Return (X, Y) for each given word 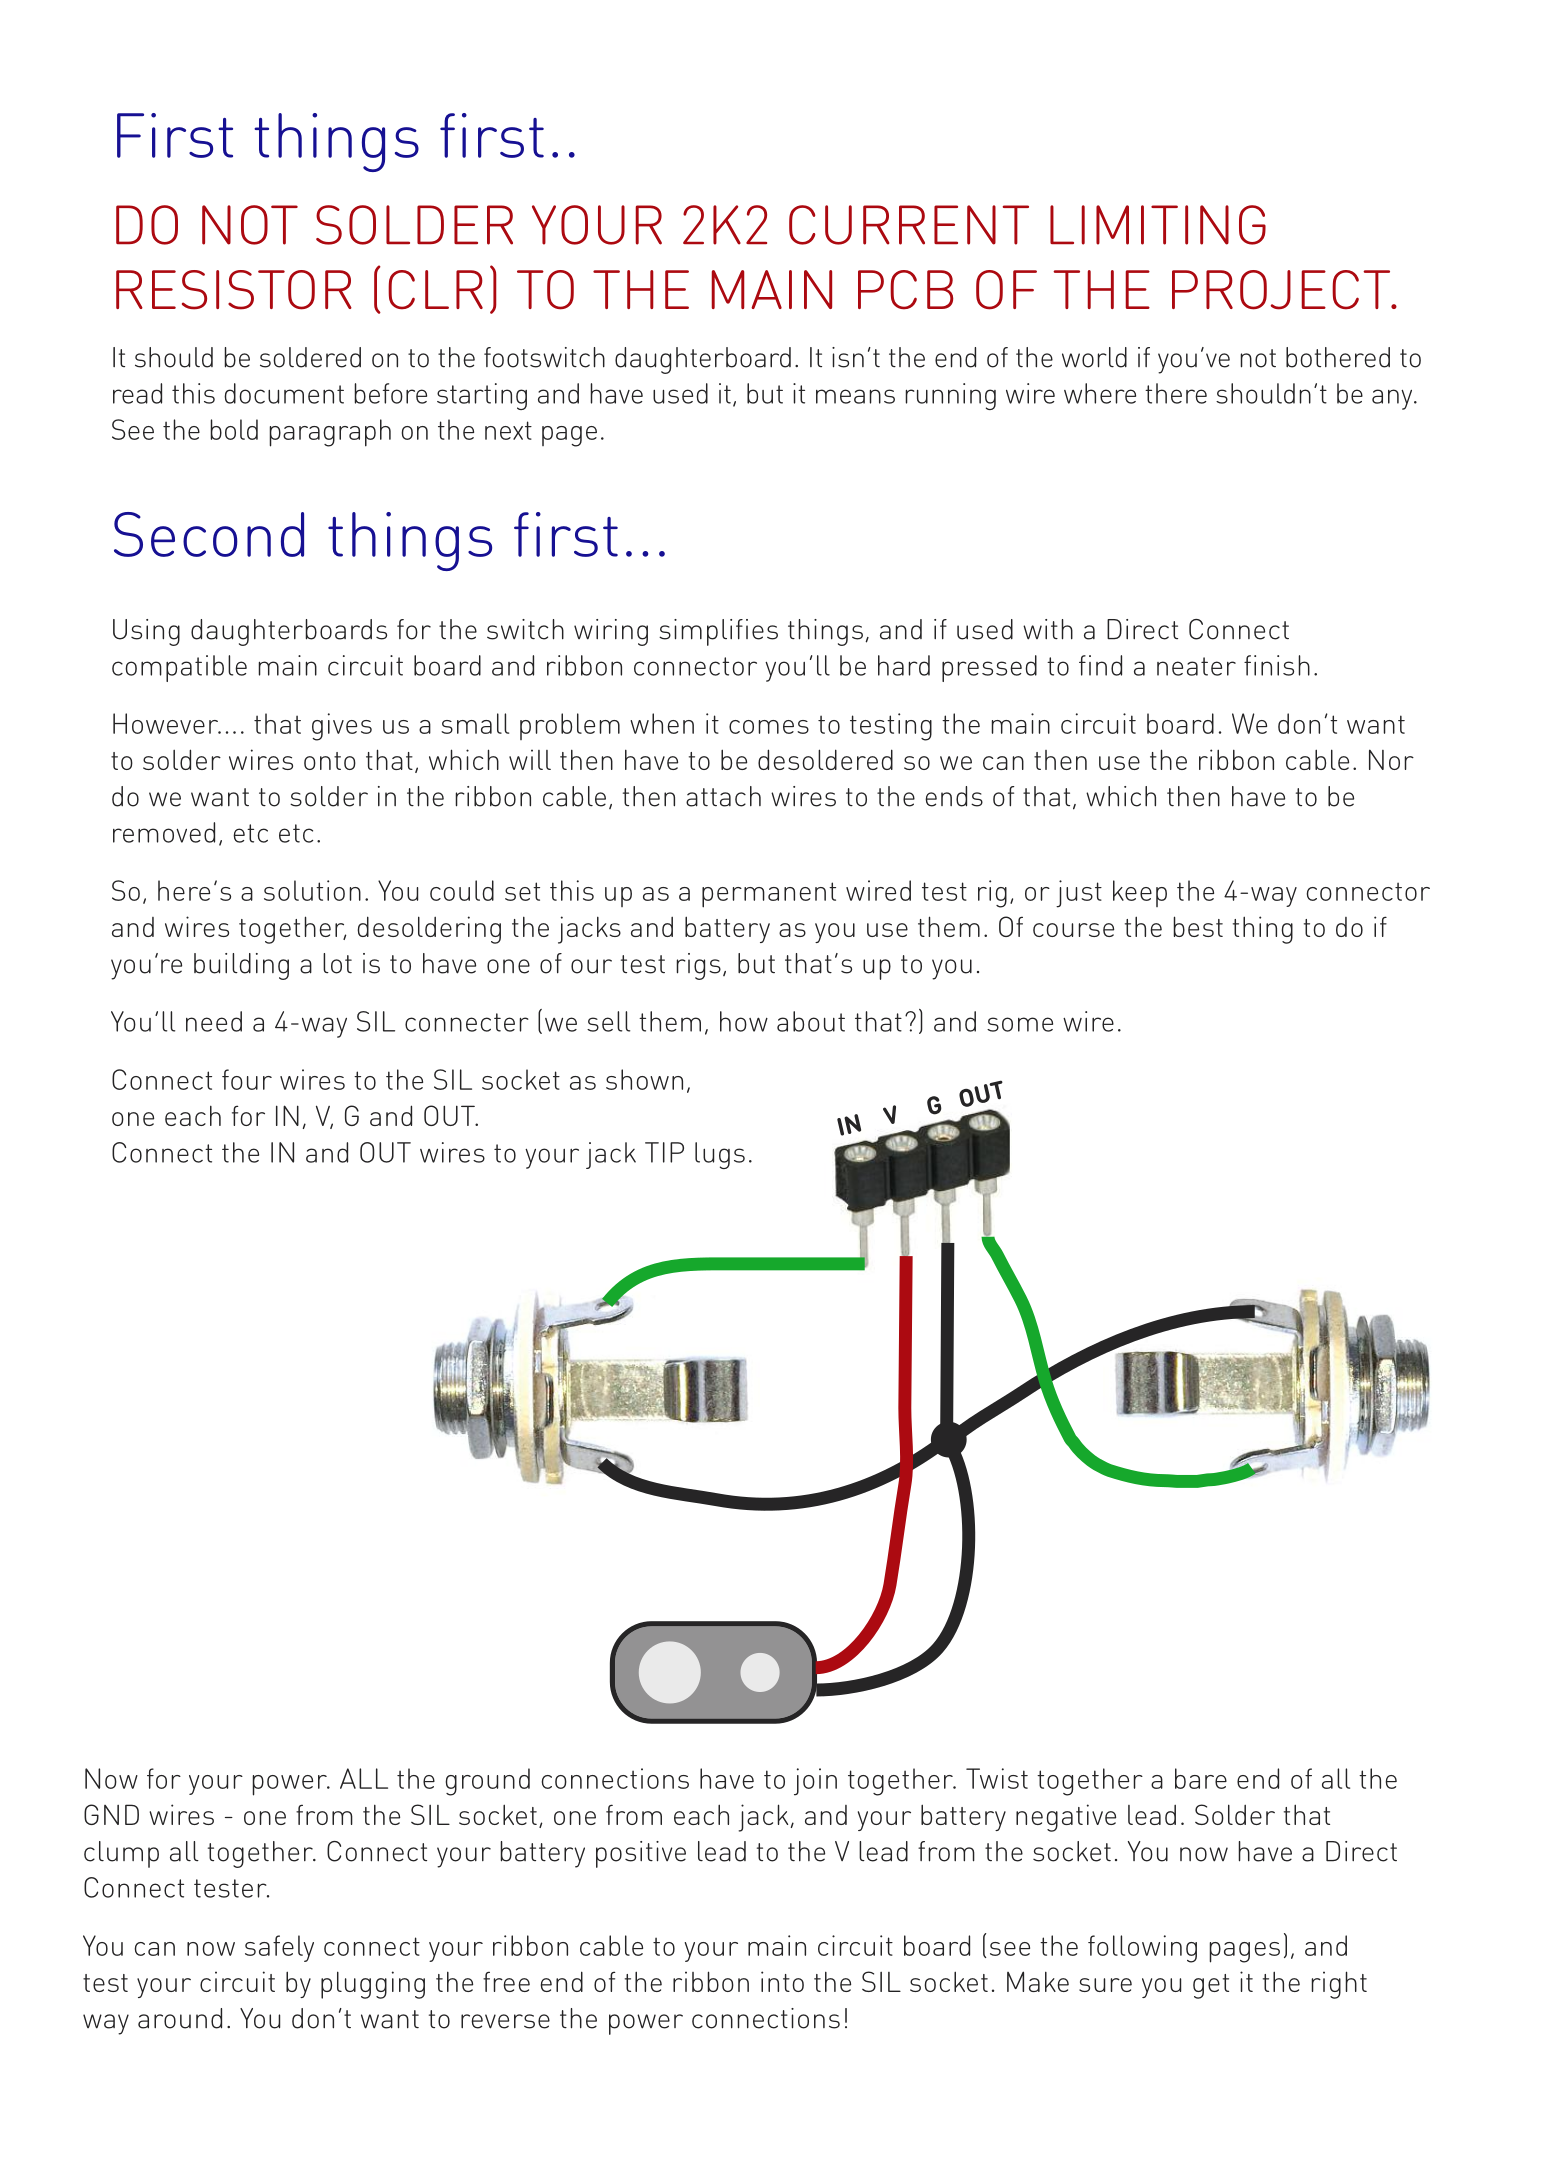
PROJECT (1282, 290)
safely (279, 1948)
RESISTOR (234, 290)
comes (769, 727)
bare (1201, 1778)
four (247, 1079)
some (1020, 1024)
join (815, 1782)
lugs (720, 1155)
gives (342, 727)
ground (487, 1782)
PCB (905, 290)
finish (1277, 665)
